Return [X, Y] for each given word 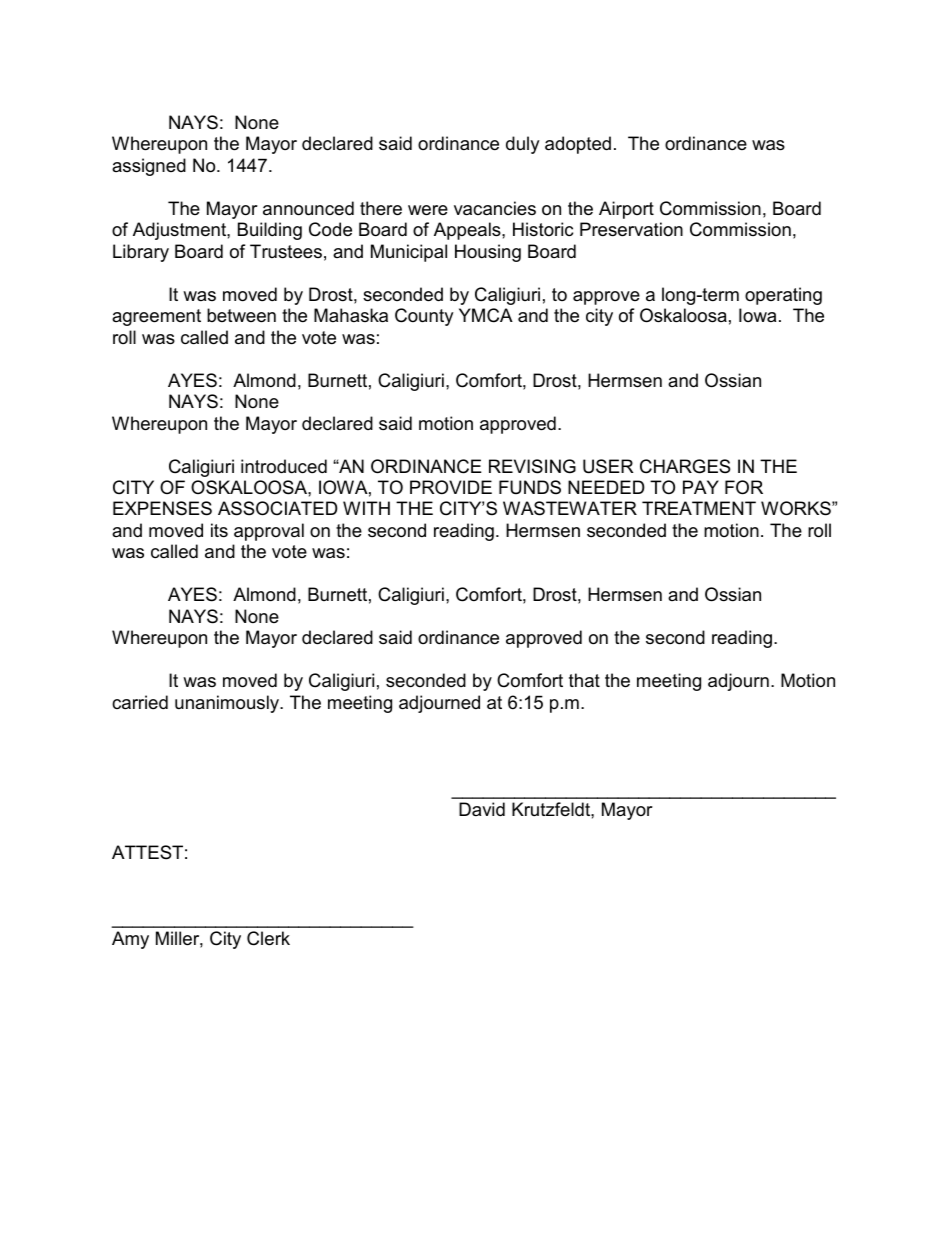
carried [140, 702]
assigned [149, 167]
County [424, 317]
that [584, 680]
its [219, 530]
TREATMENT [699, 508]
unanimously [228, 704]
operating [783, 296]
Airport [626, 210]
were [428, 210]
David [482, 809]
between [241, 315]
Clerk [268, 938]
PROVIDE [451, 487]
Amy [130, 940]
